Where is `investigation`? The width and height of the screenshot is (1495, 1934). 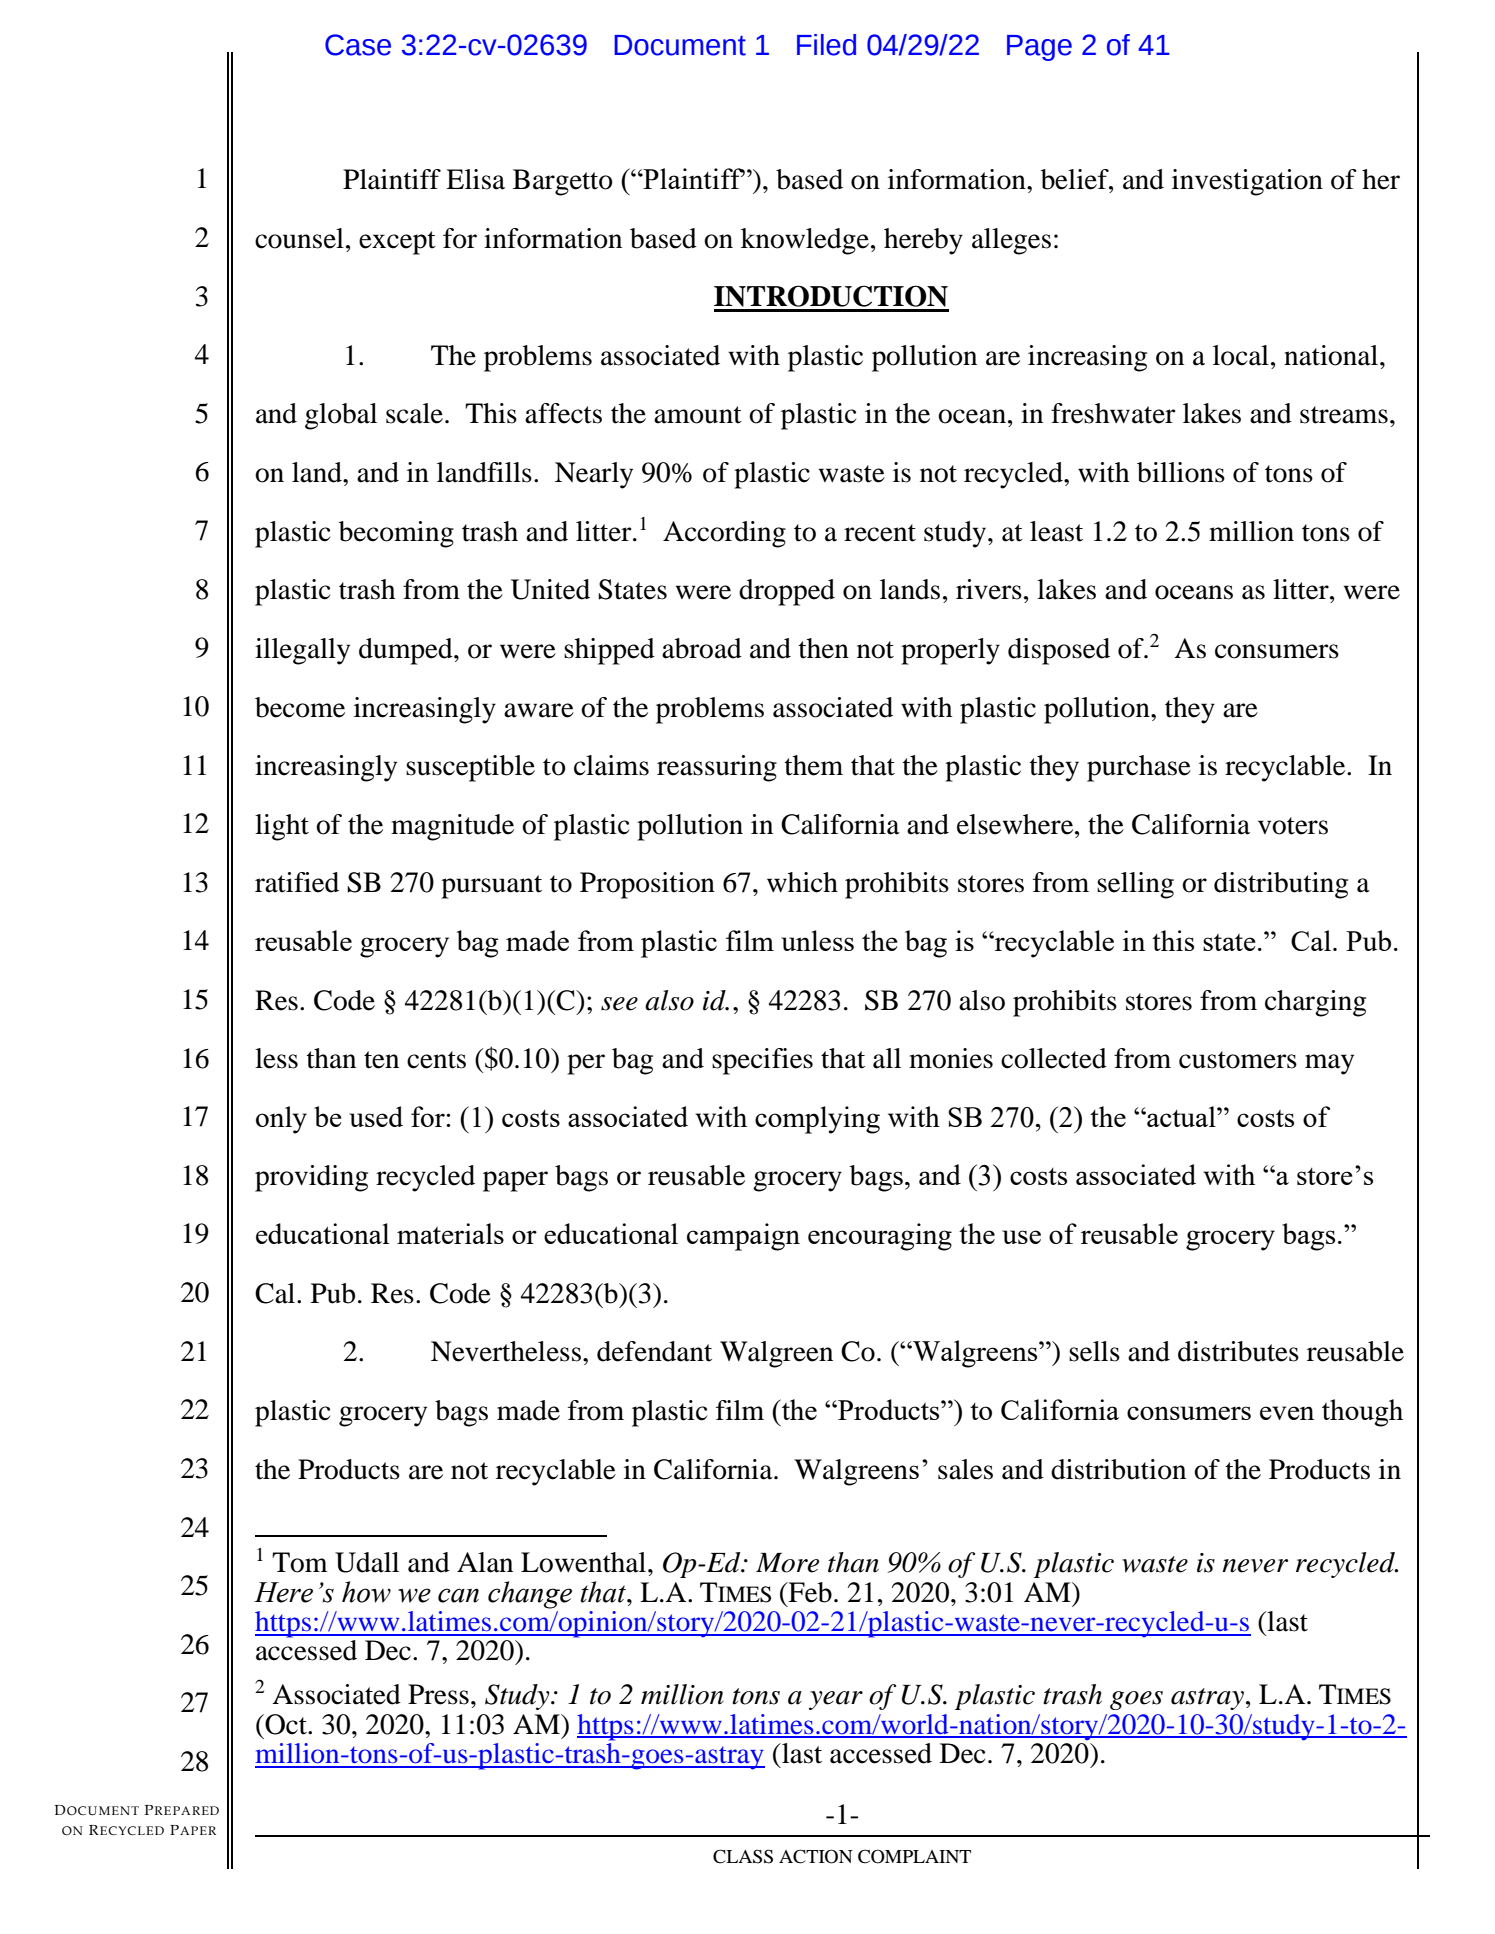 investigation is located at coordinates (1247, 182).
